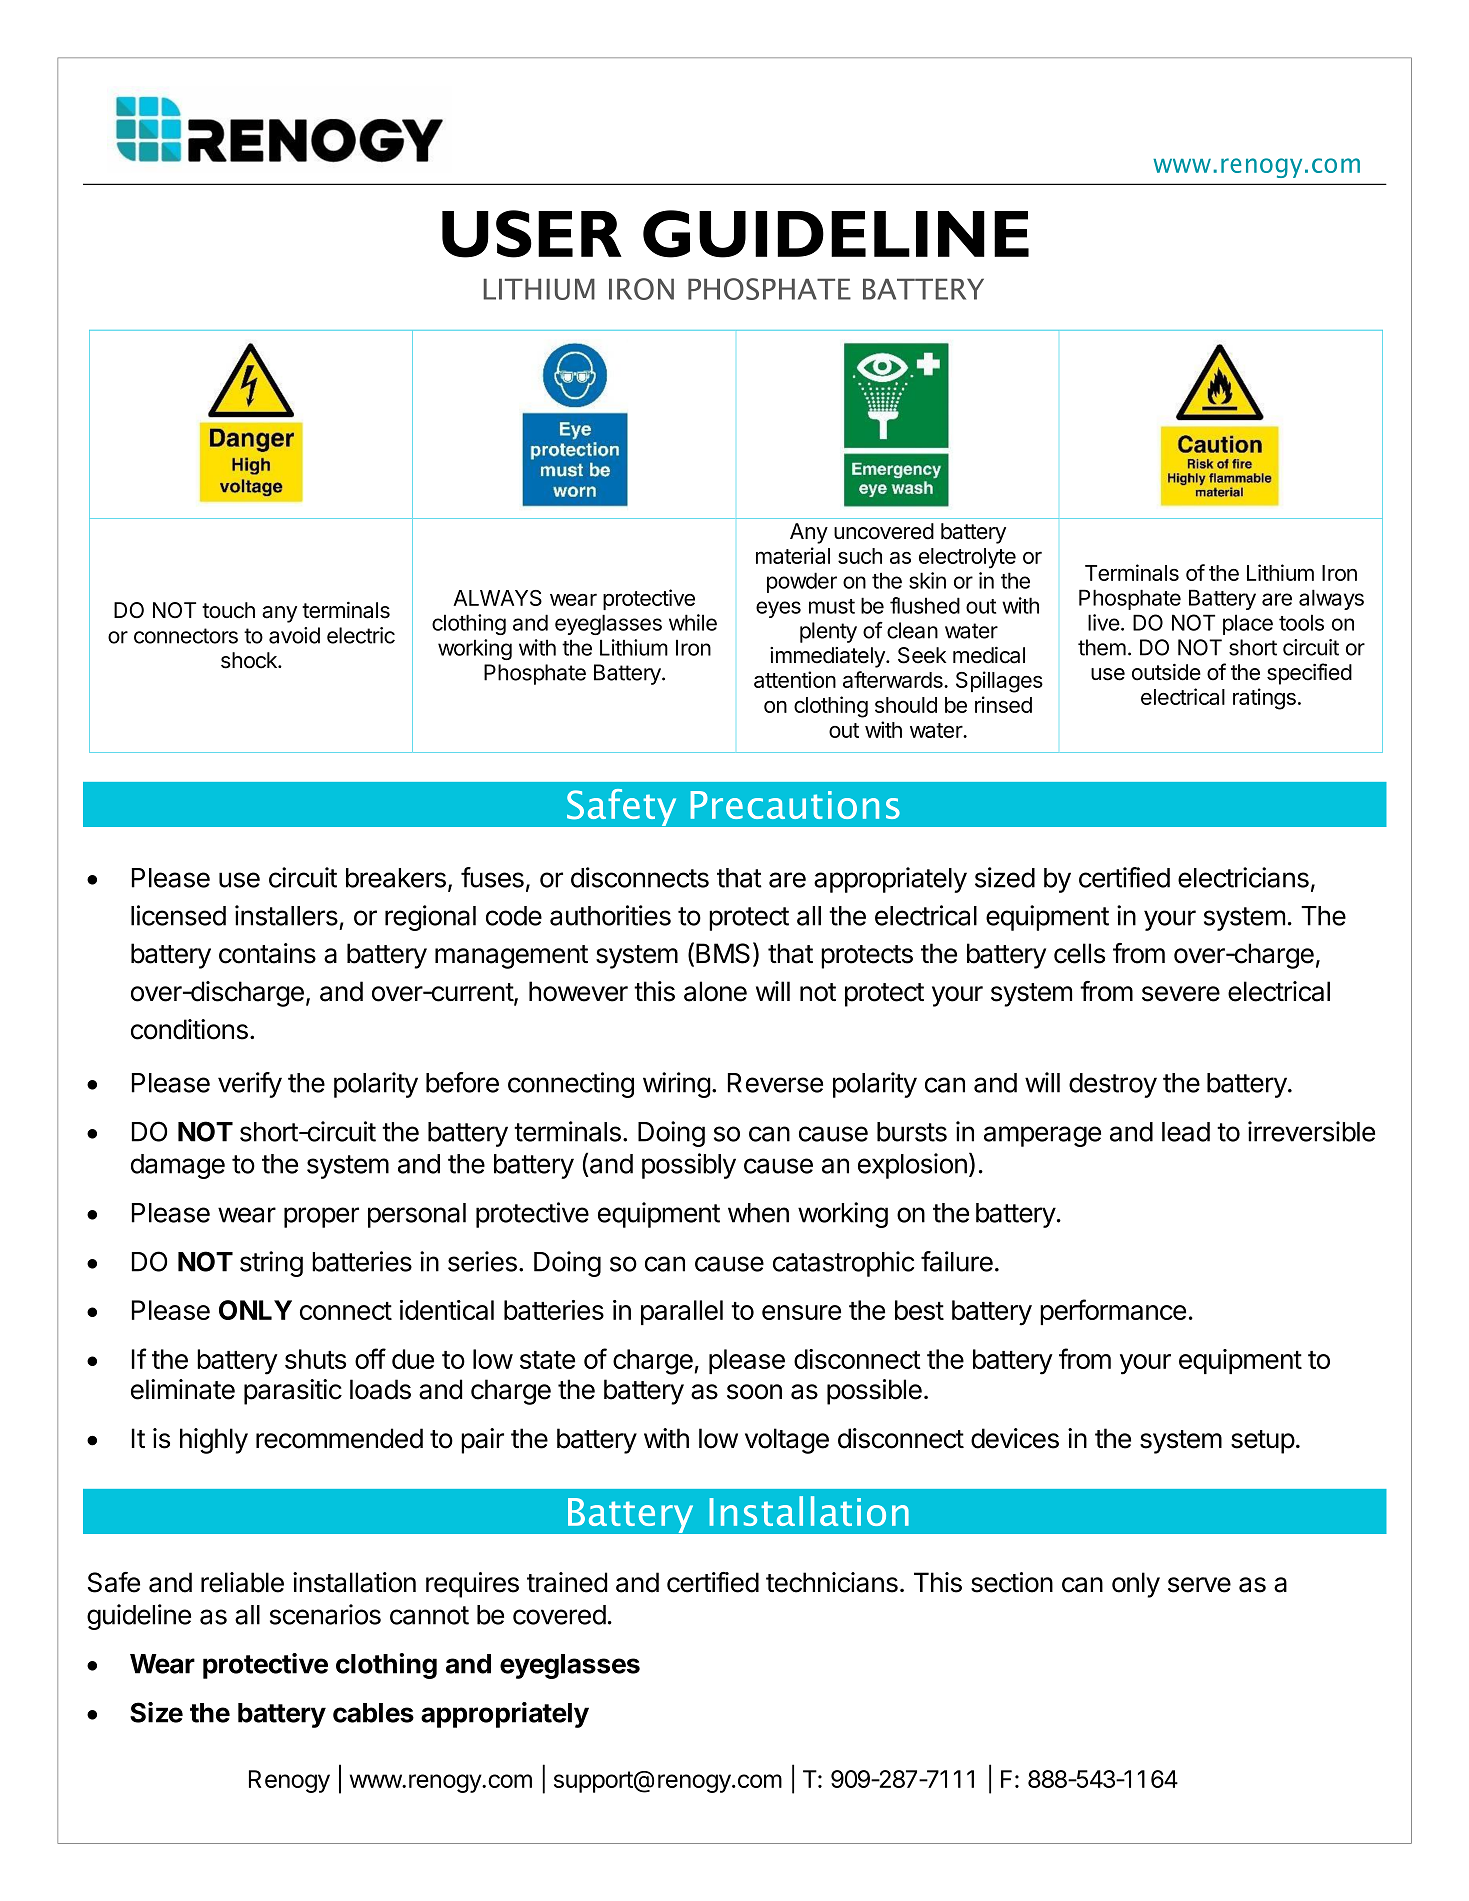  What do you see at coordinates (532, 234) in the screenshot?
I see `USER` at bounding box center [532, 234].
